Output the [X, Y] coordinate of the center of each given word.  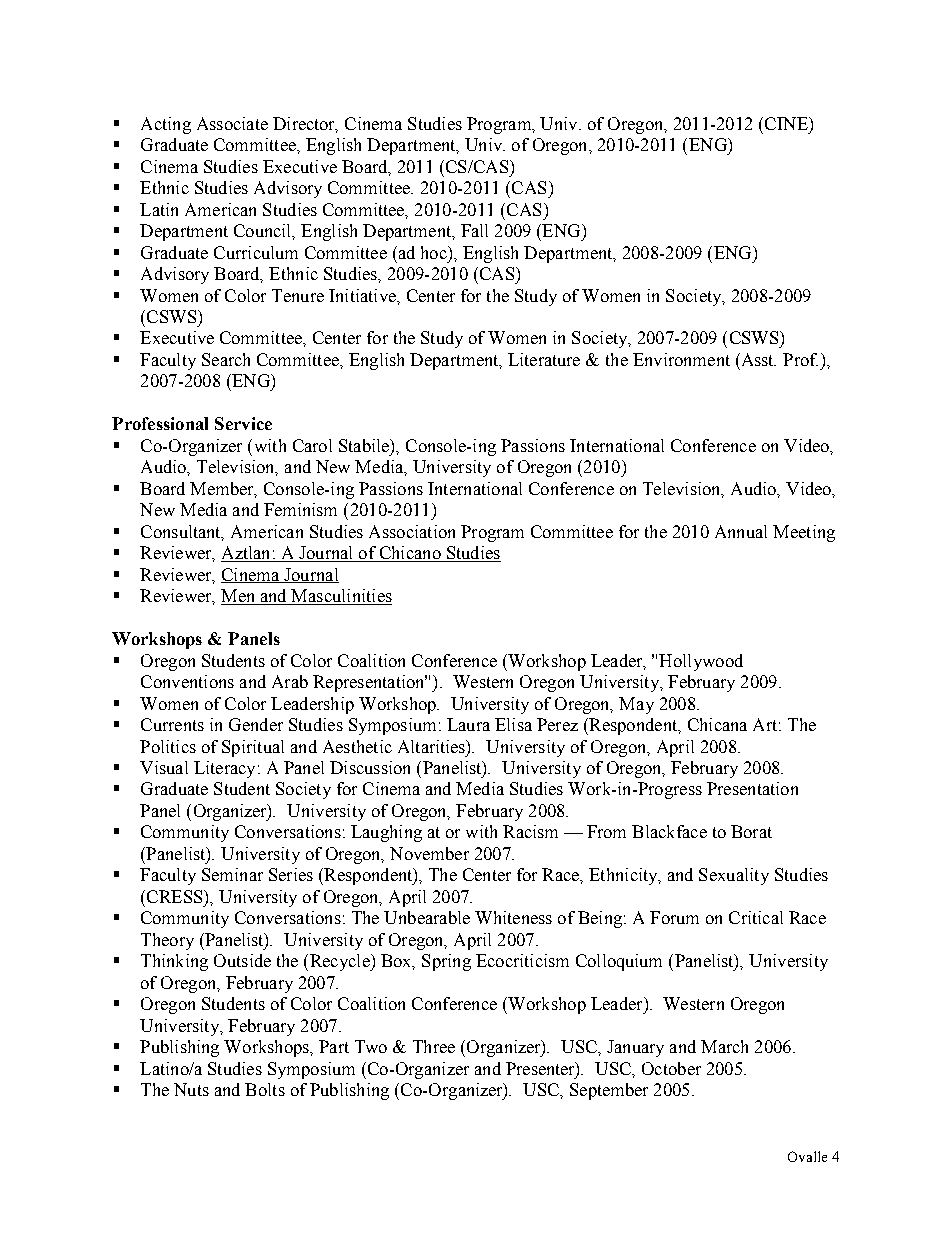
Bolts [265, 1089]
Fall [474, 230]
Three [434, 1046]
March [724, 1046]
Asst [757, 359]
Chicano [410, 554]
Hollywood [701, 662]
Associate [232, 123]
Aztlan [247, 554]
